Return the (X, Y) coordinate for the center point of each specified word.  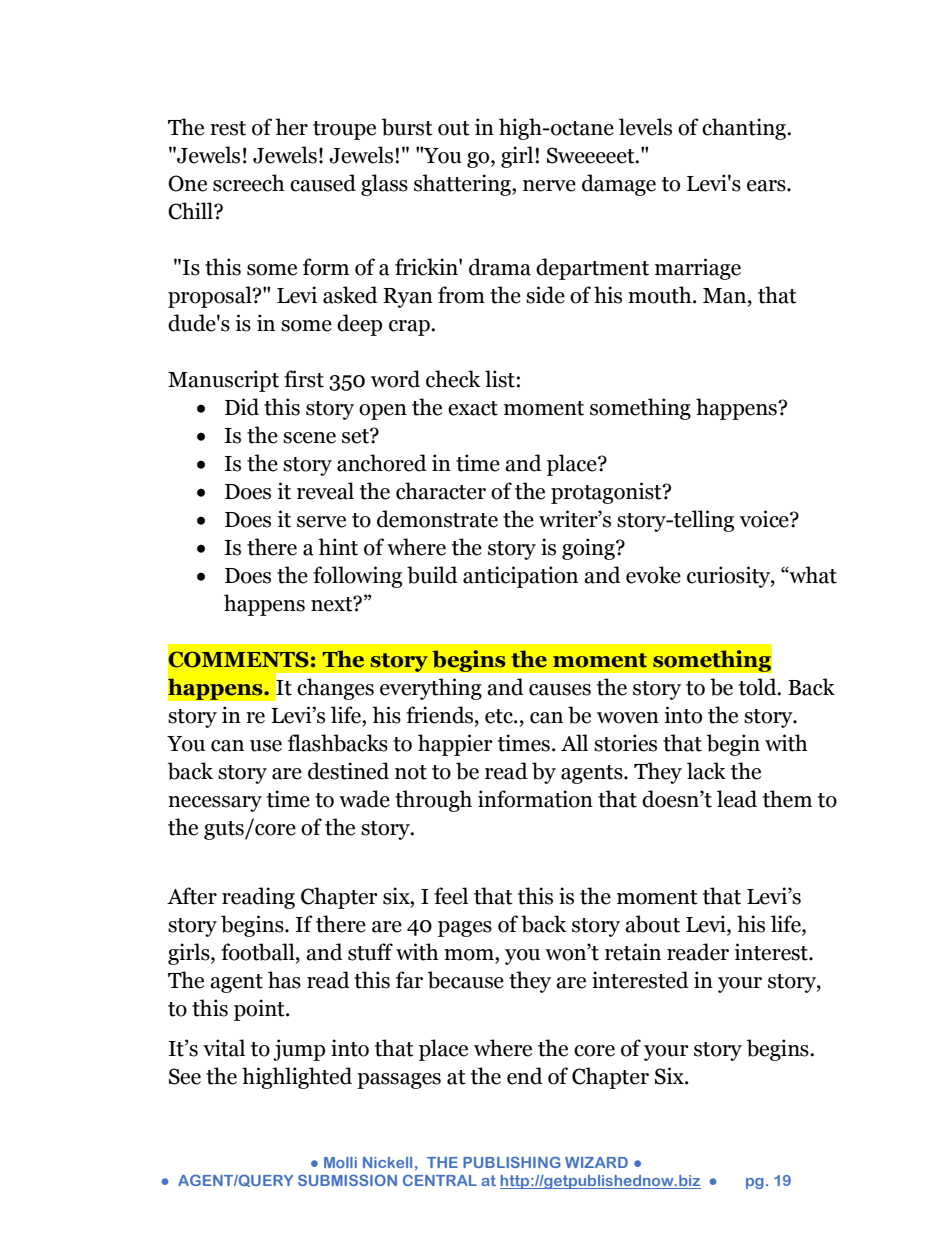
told (759, 687)
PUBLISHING (512, 1162)
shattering (463, 185)
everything (431, 689)
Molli (340, 1162)
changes (335, 689)
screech (249, 183)
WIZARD (596, 1162)
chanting (745, 129)
